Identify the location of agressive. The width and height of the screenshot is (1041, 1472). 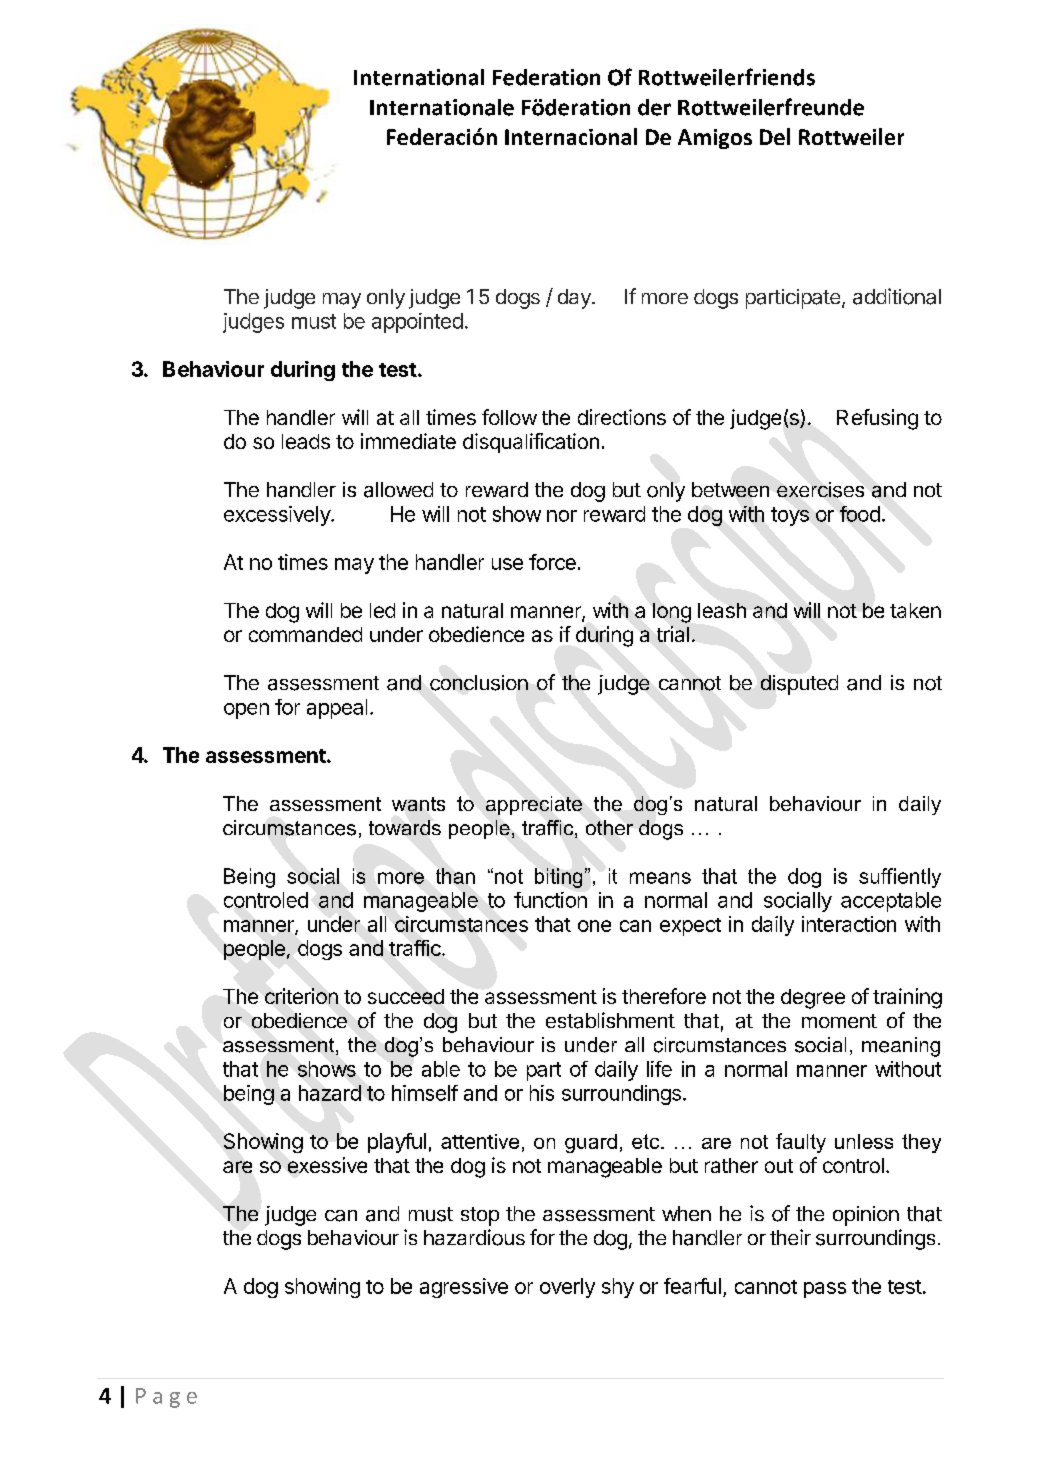
(464, 1288).
